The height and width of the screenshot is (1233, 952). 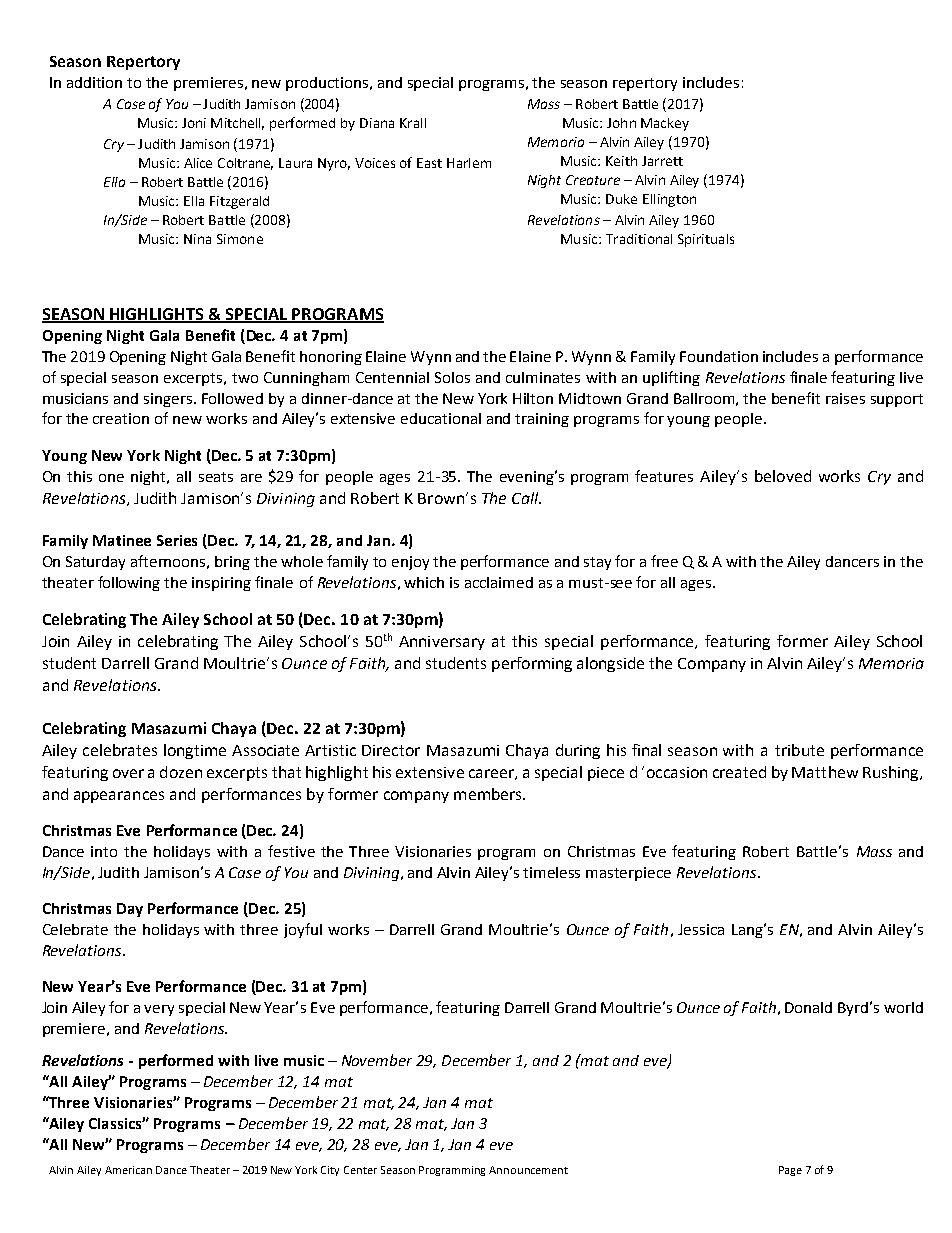 I want to click on timeless, so click(x=551, y=872).
